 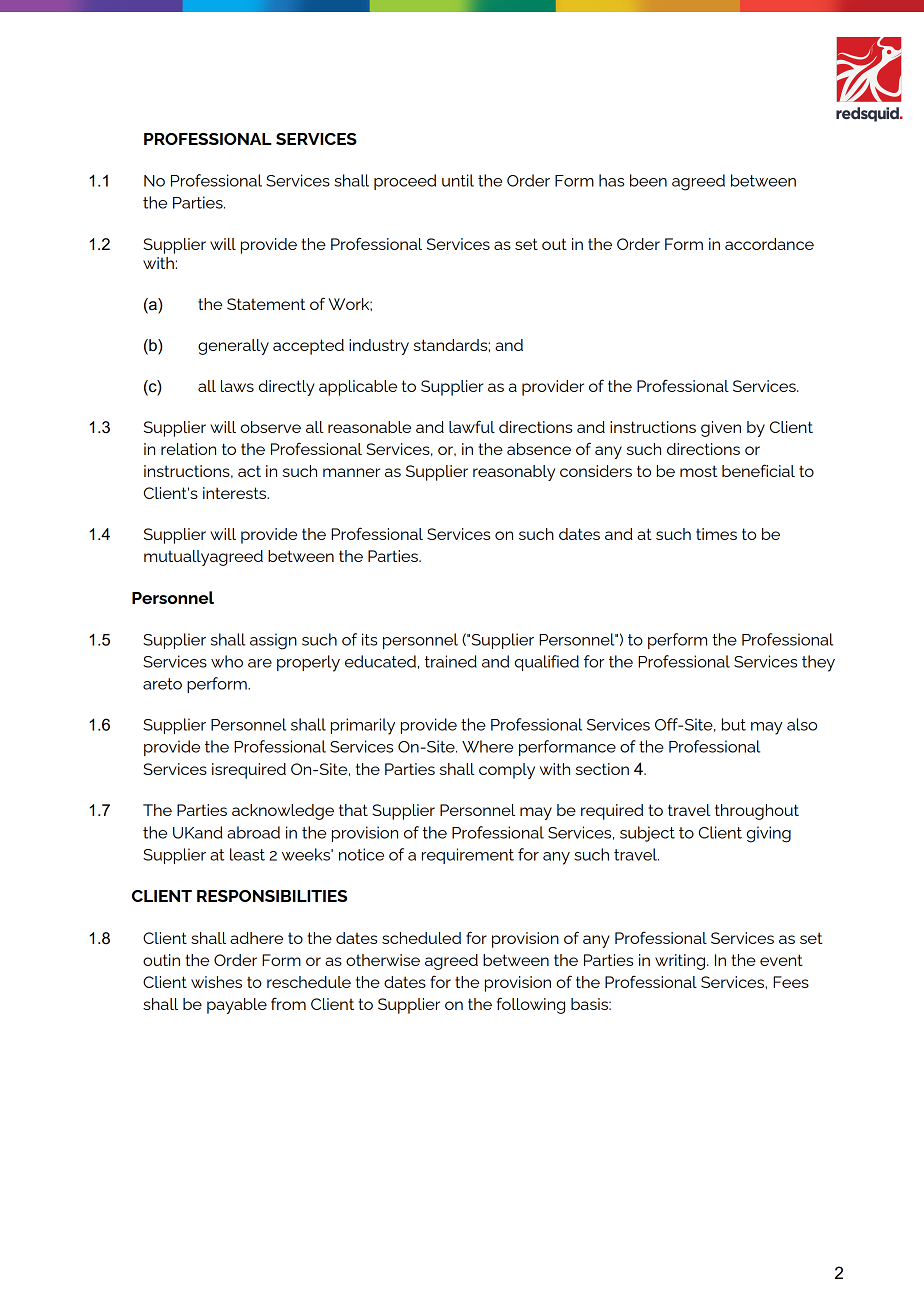 I want to click on accordance, so click(x=769, y=244).
